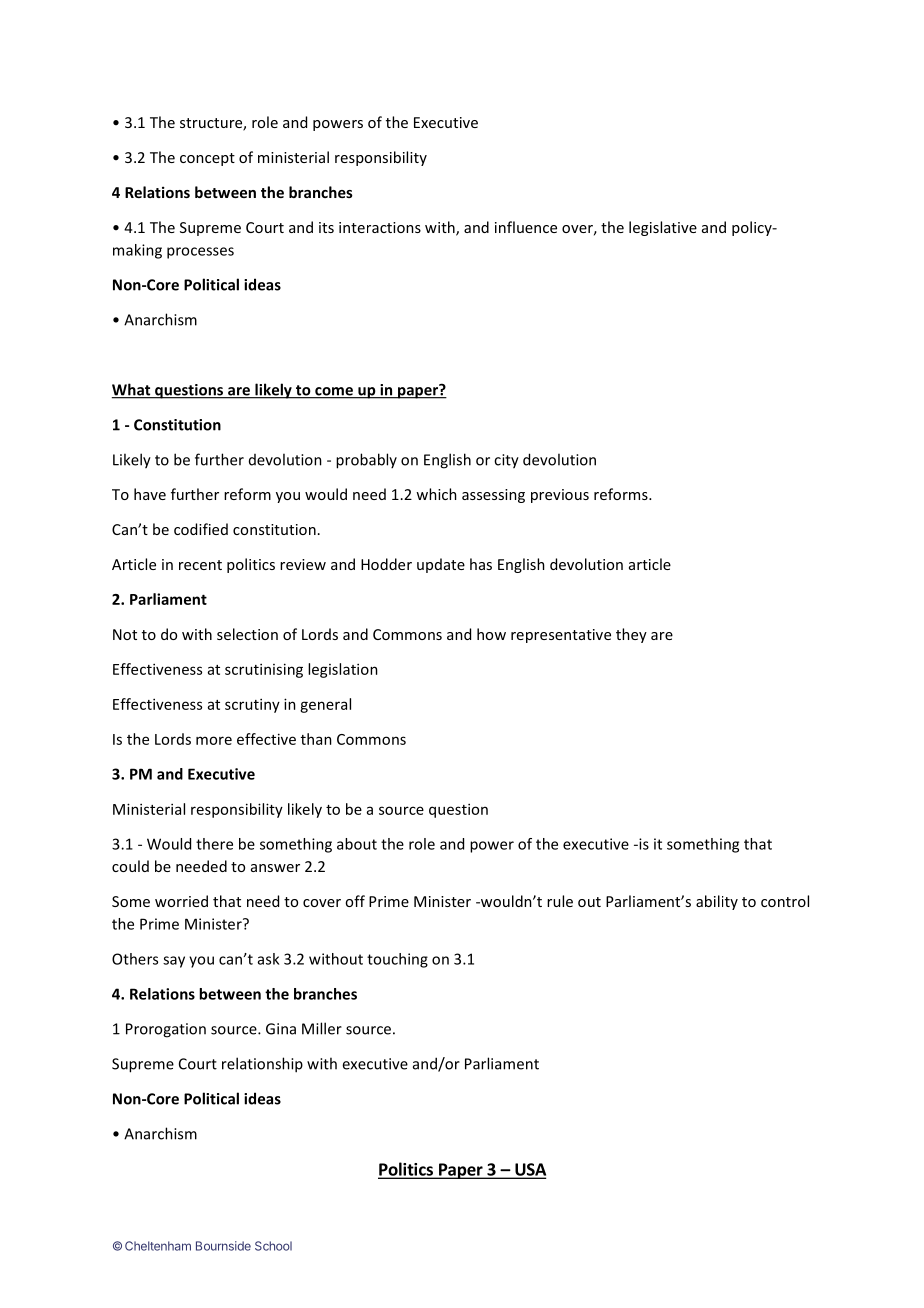 This screenshot has height=1308, width=924. What do you see at coordinates (663, 228) in the screenshot?
I see `legislative` at bounding box center [663, 228].
